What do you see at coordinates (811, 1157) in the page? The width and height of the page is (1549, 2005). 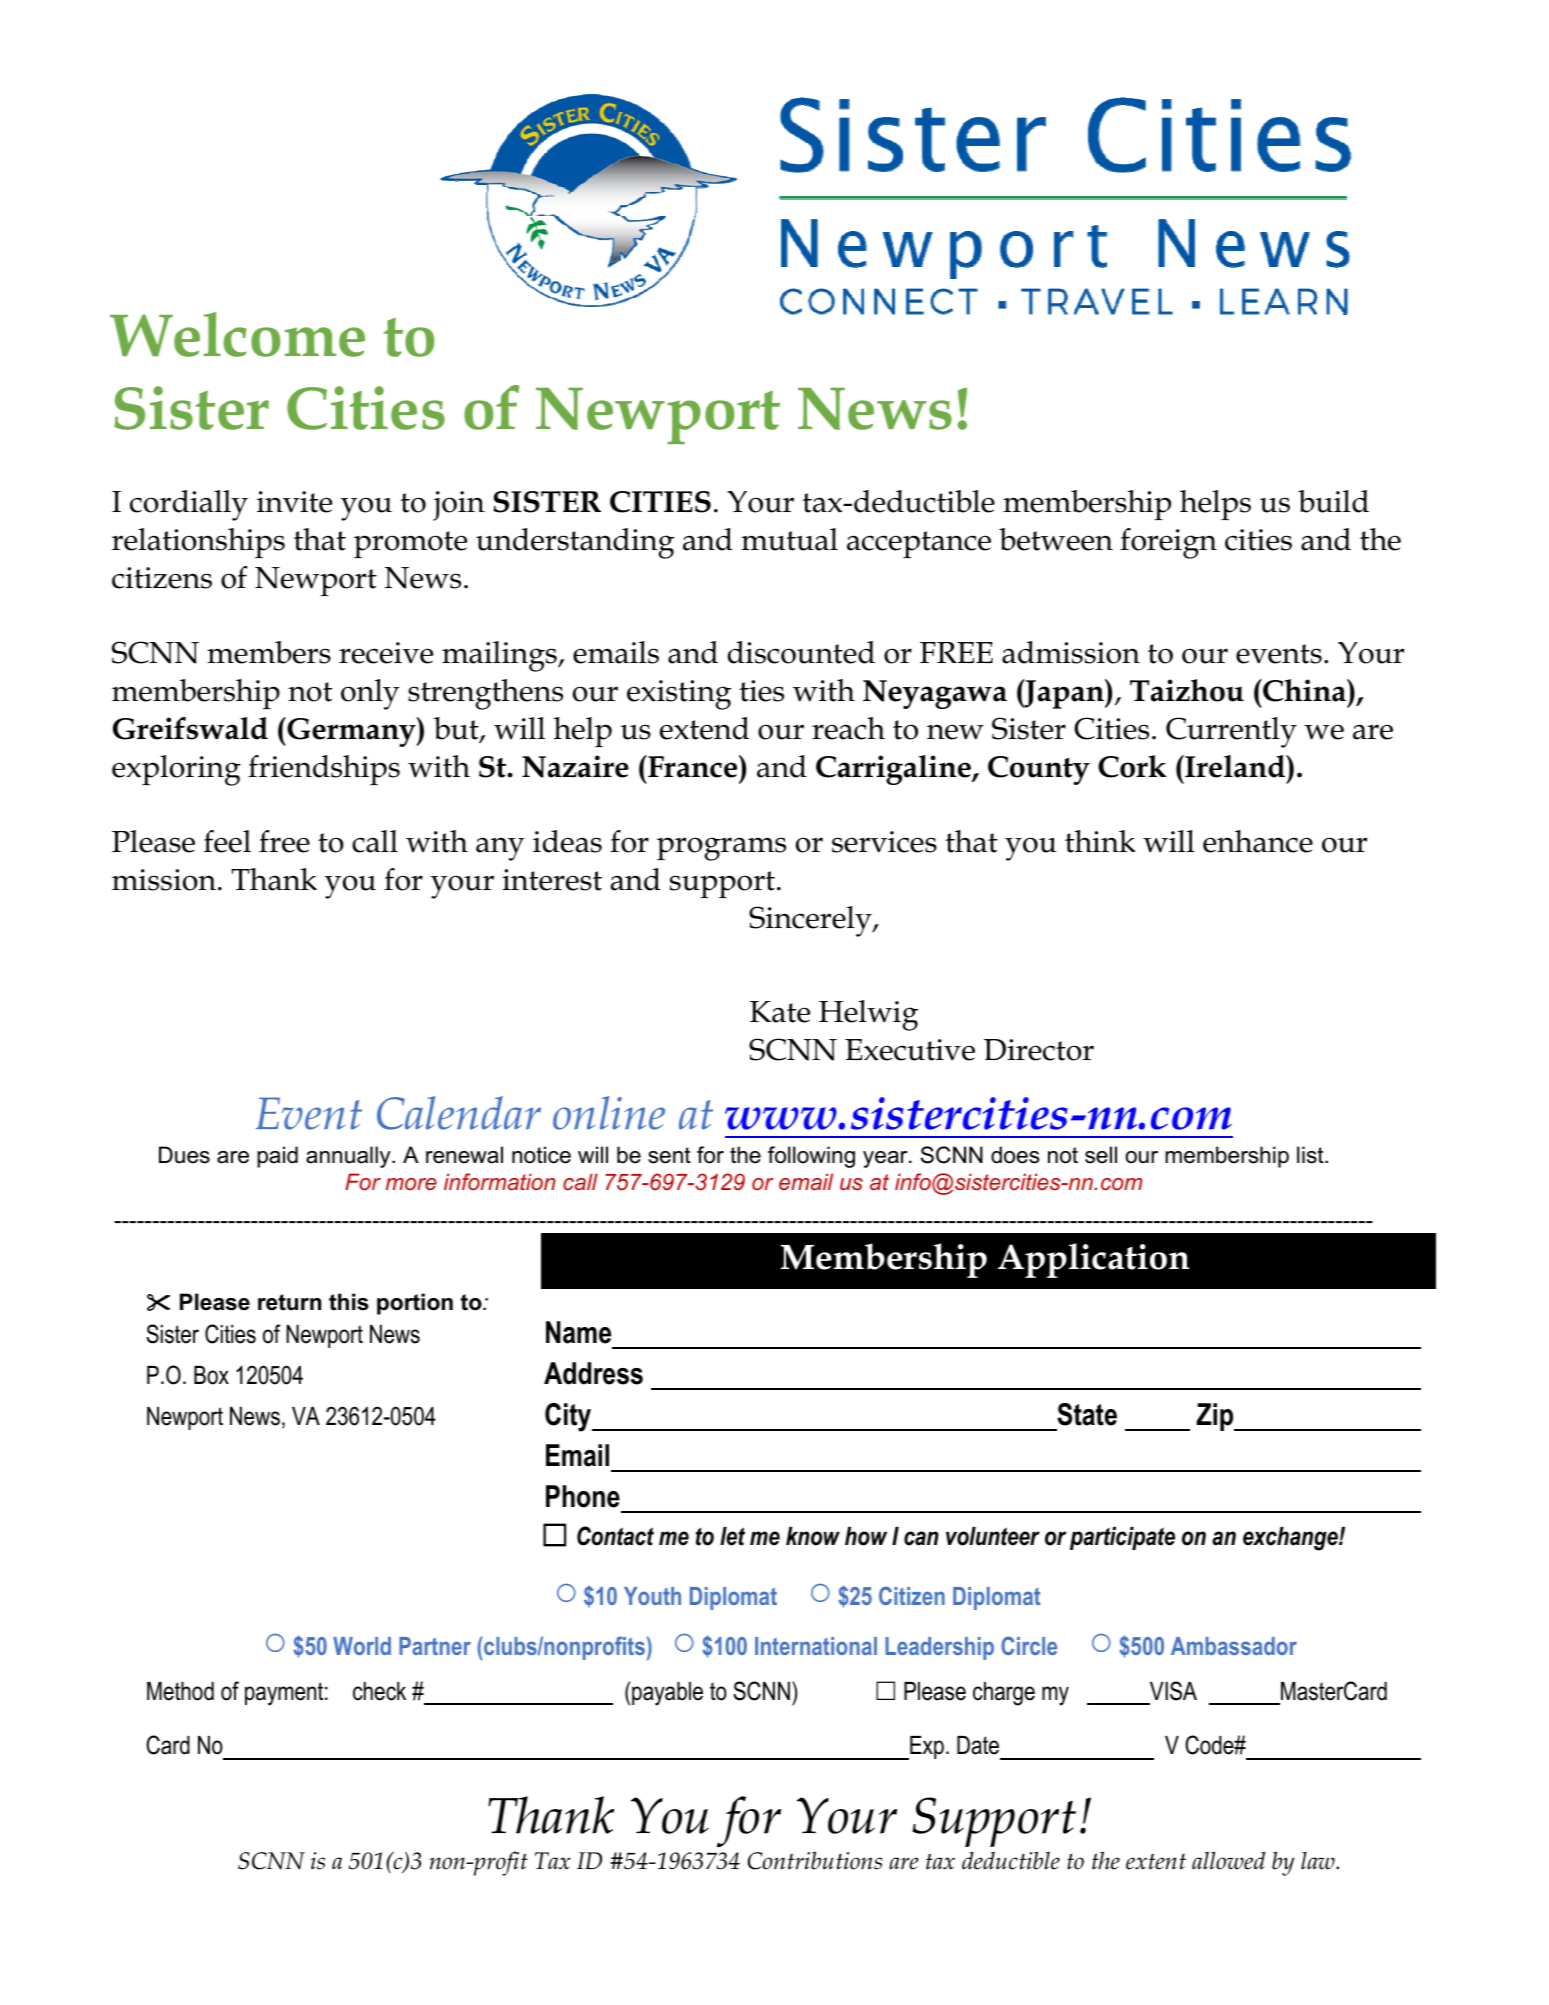 I see `following` at bounding box center [811, 1157].
